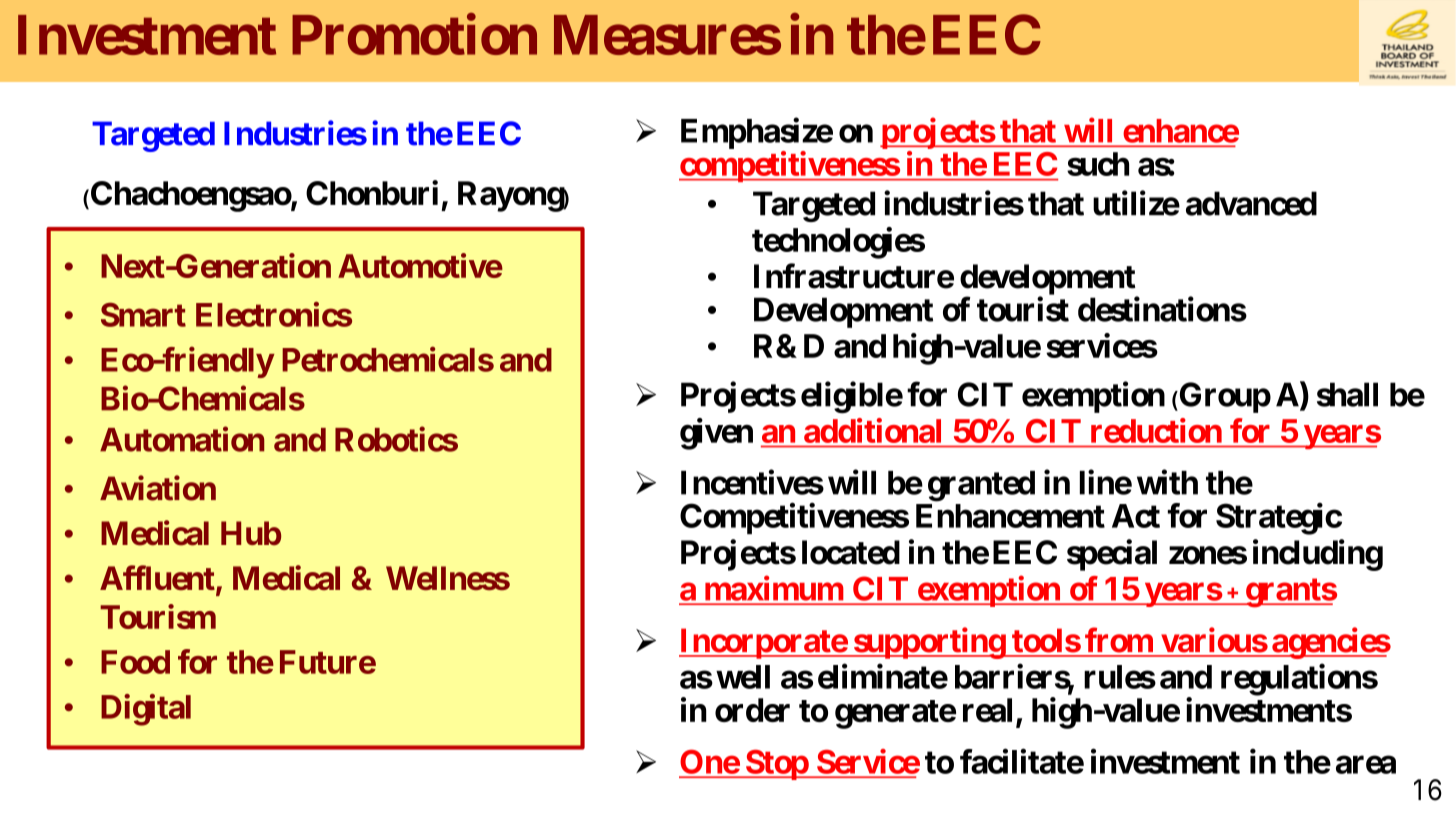 The width and height of the document is (1456, 819). What do you see at coordinates (752, 710) in the document?
I see `order` at bounding box center [752, 710].
